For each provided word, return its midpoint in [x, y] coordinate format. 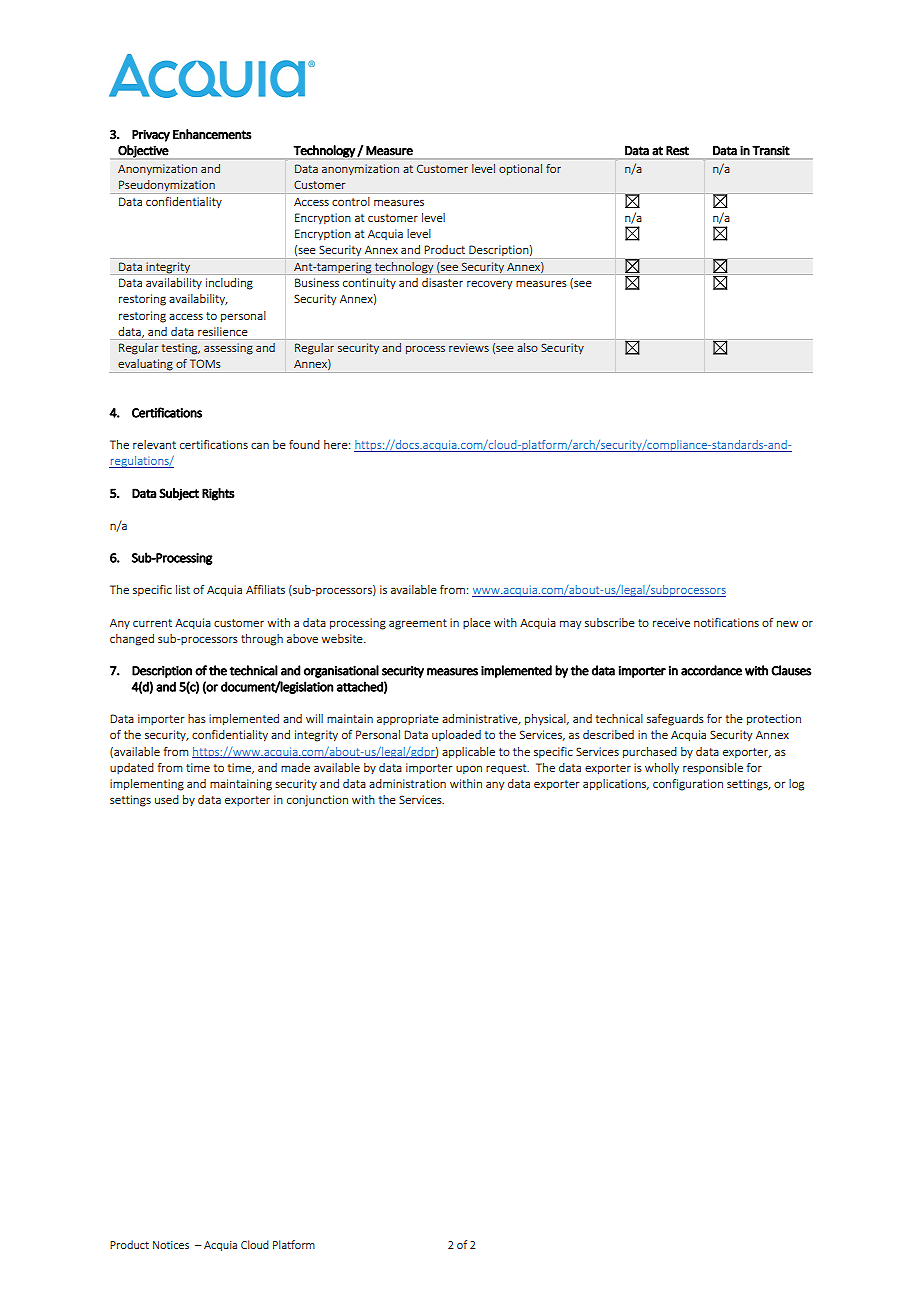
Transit [771, 150]
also [527, 347]
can [260, 445]
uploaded [456, 735]
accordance [711, 670]
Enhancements [212, 134]
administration [407, 783]
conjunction [317, 801]
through [262, 640]
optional [520, 169]
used [167, 799]
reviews [469, 347]
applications [616, 784]
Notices [171, 1245]
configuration [688, 785]
